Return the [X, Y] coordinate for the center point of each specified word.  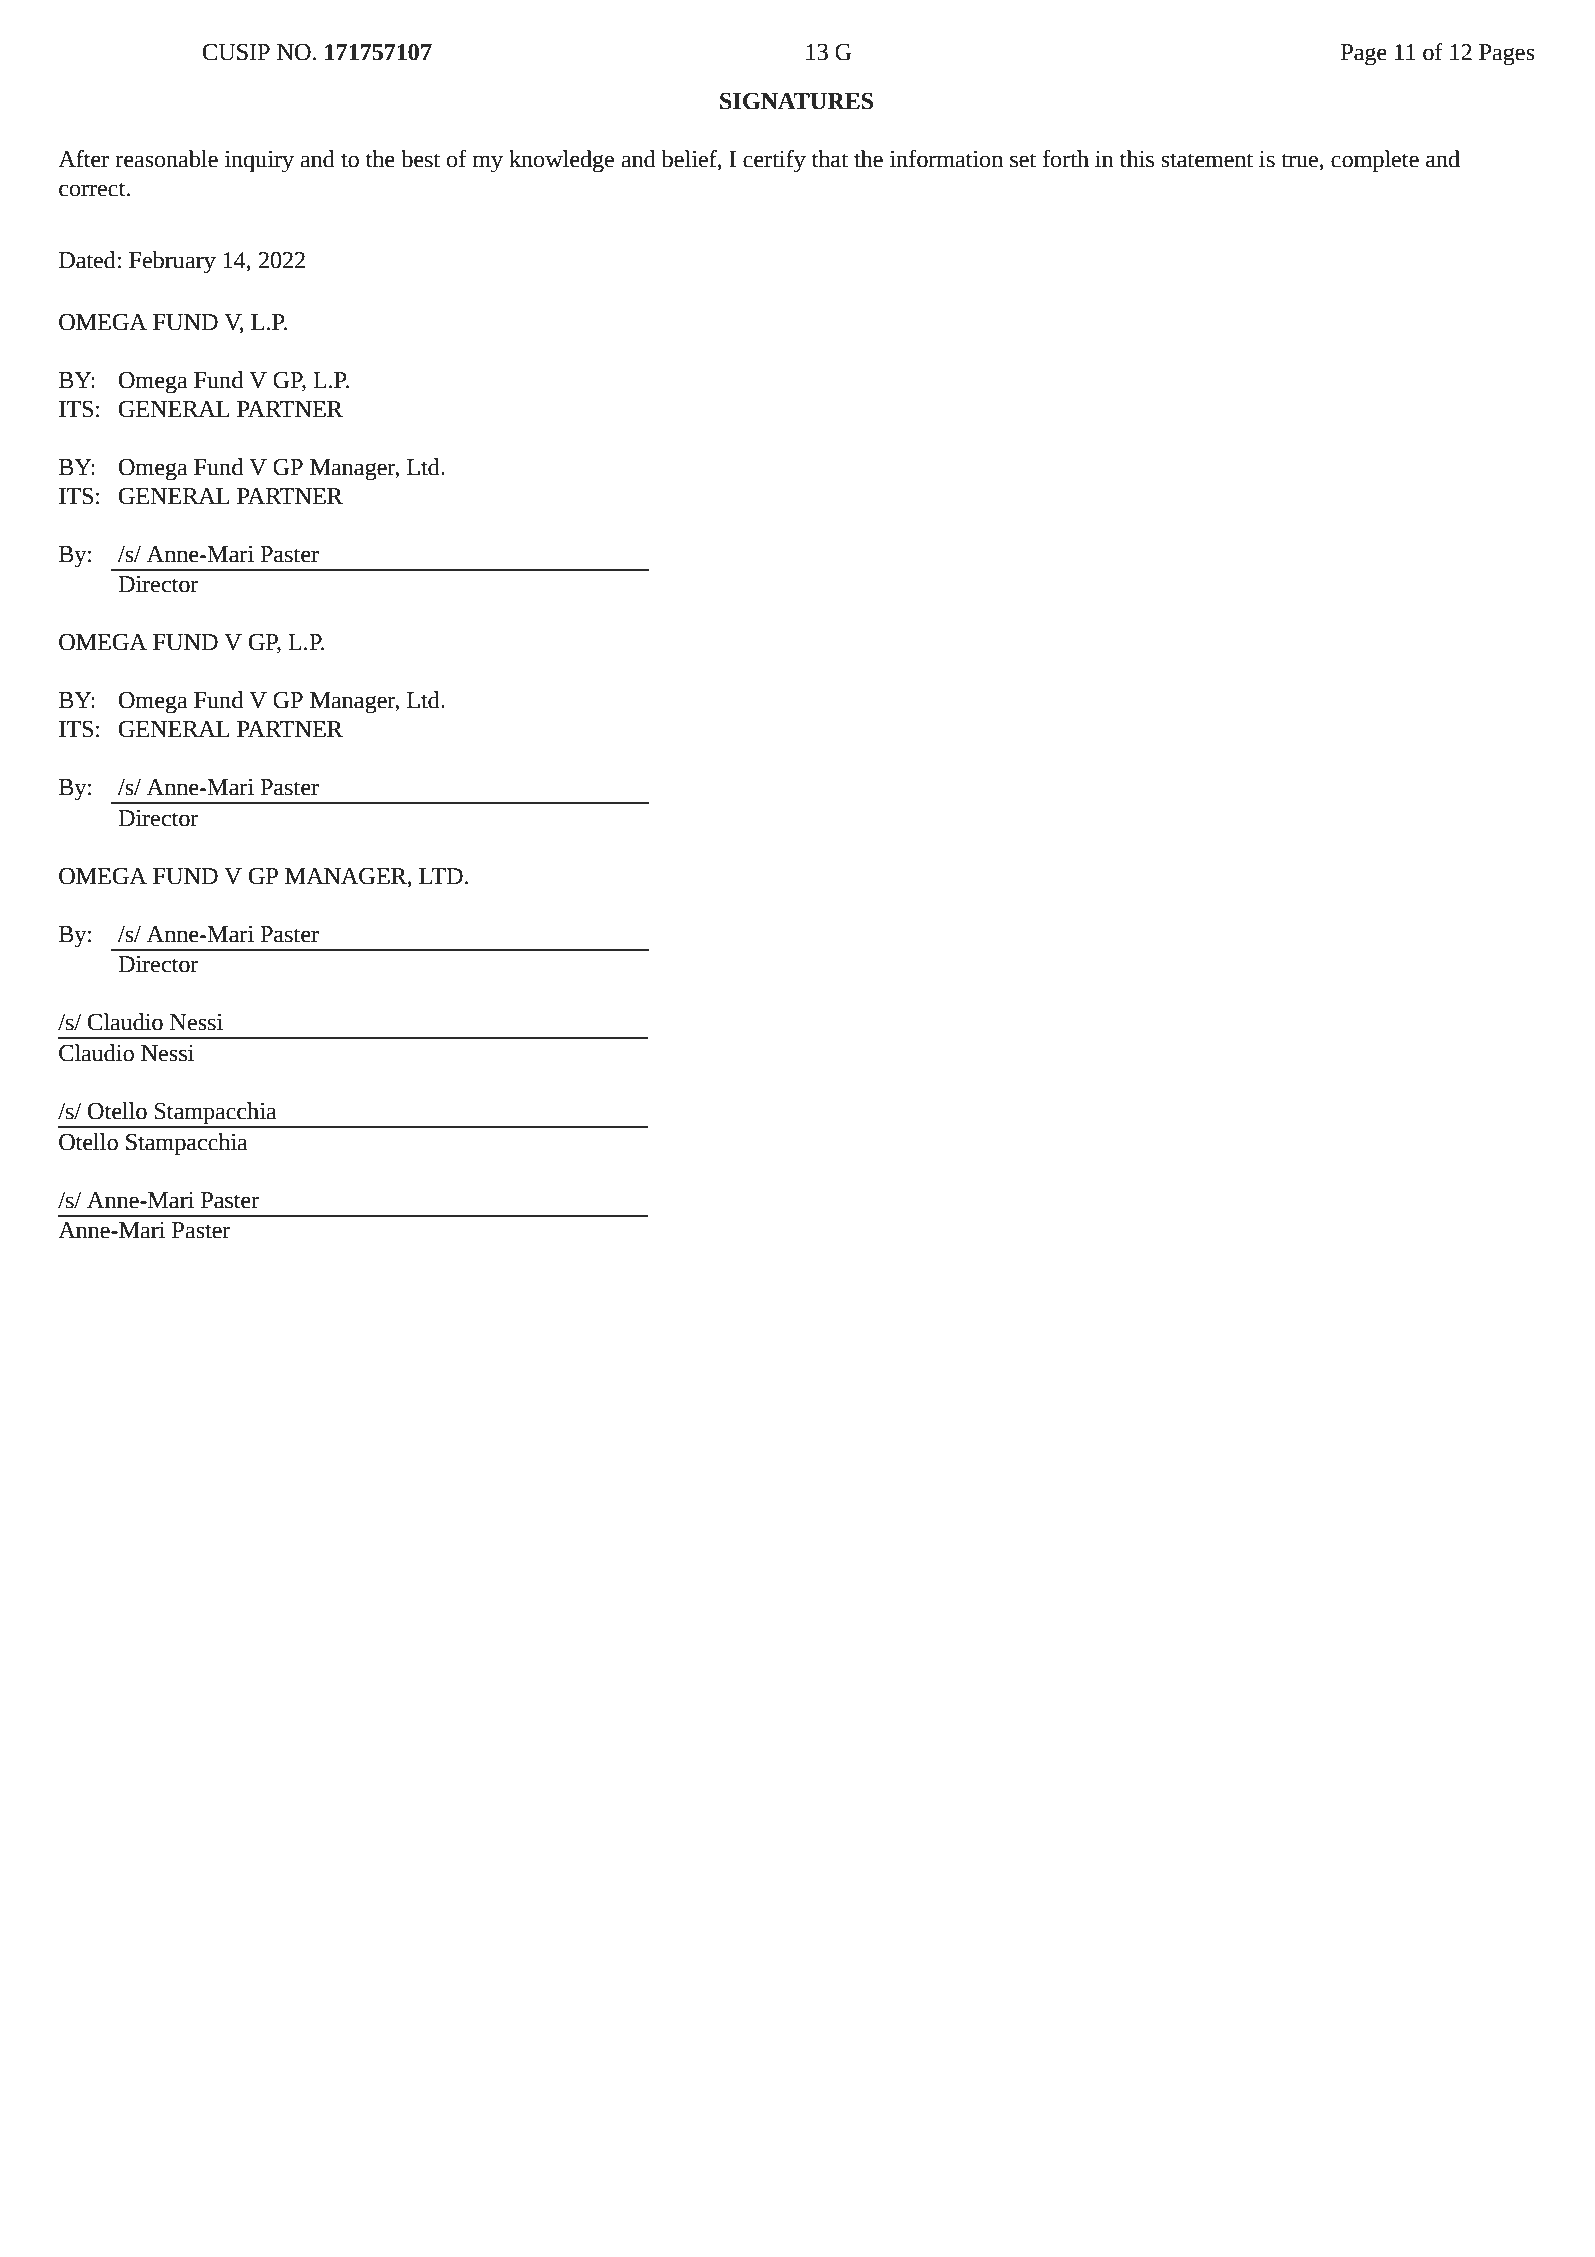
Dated [87, 260]
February [172, 262]
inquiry [259, 162]
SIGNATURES [796, 101]
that [830, 159]
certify [774, 161]
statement [1207, 160]
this [1137, 159]
